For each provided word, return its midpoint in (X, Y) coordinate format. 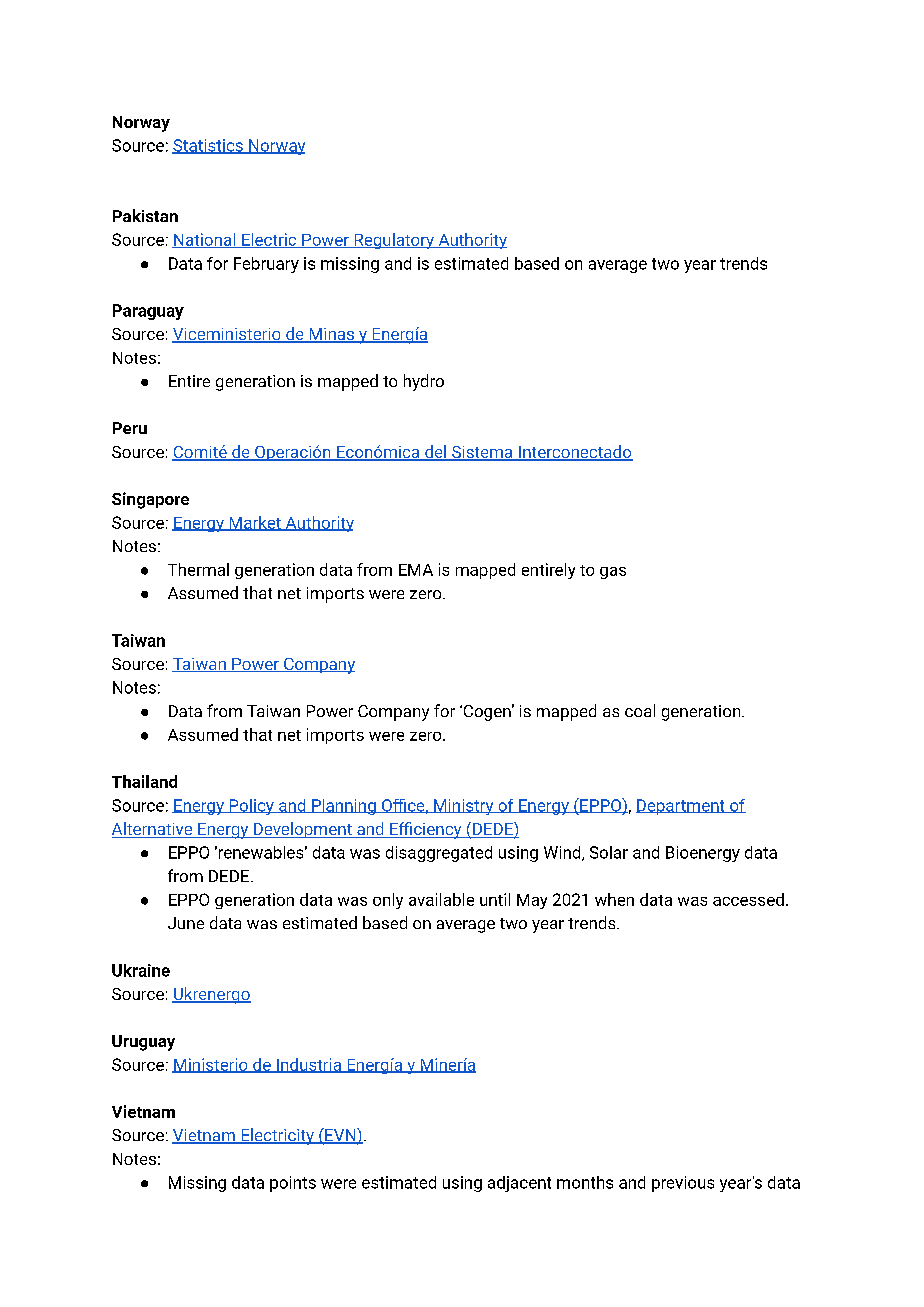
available (441, 899)
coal (640, 710)
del (435, 453)
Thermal (198, 569)
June (186, 923)
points (293, 1184)
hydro (424, 382)
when (614, 899)
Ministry (464, 807)
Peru (130, 428)
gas (613, 573)
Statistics (208, 146)
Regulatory (394, 241)
